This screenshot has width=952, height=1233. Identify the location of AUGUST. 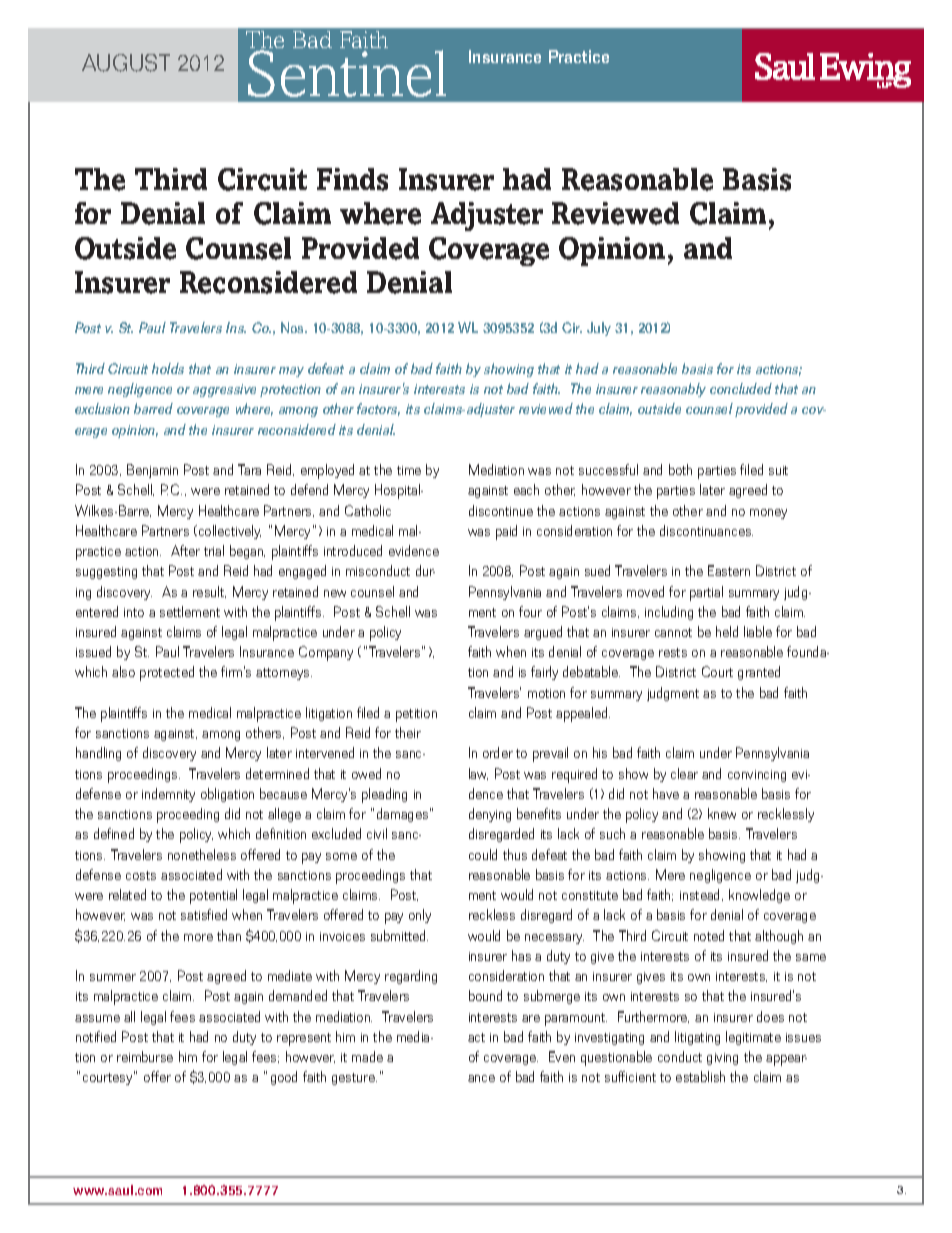
(126, 63).
